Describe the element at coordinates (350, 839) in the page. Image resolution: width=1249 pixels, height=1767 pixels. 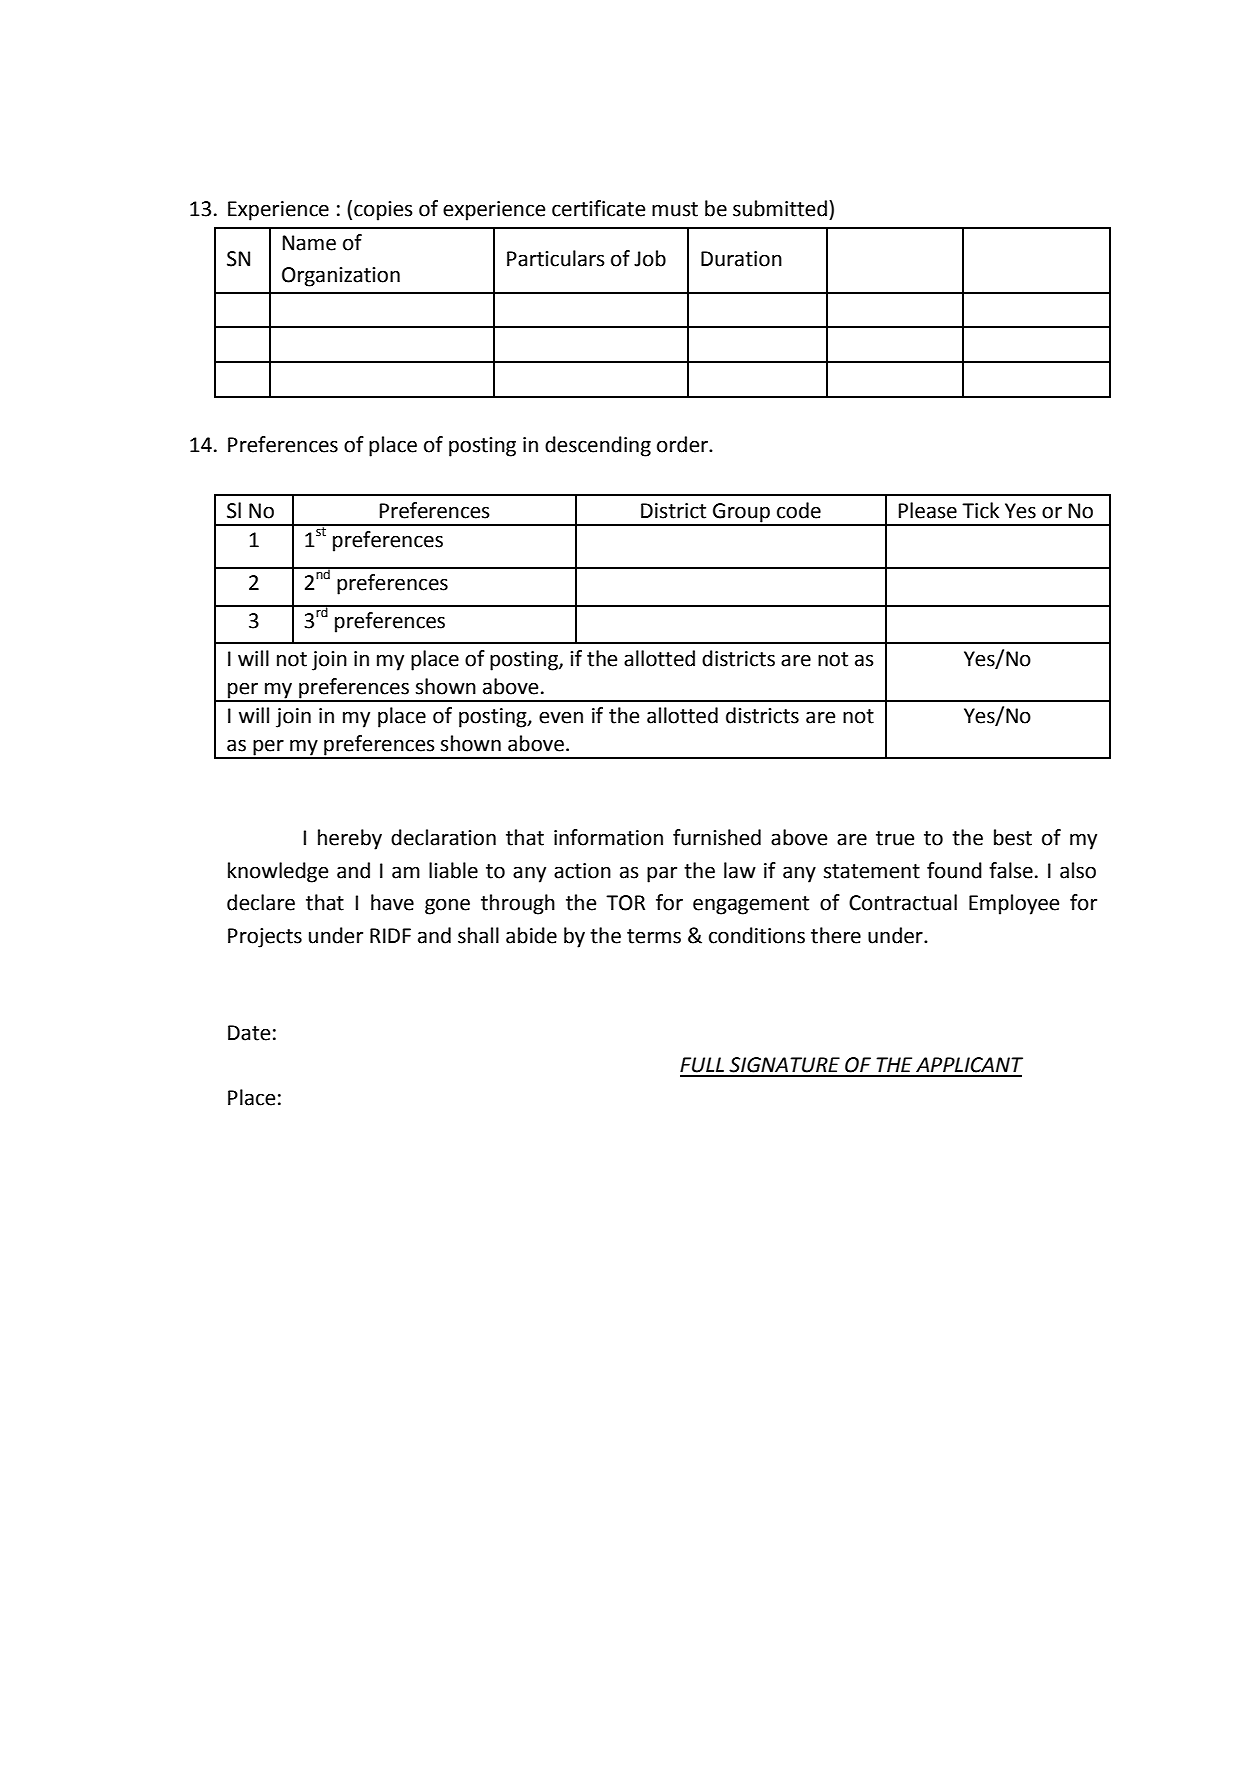
I see `hereby` at that location.
